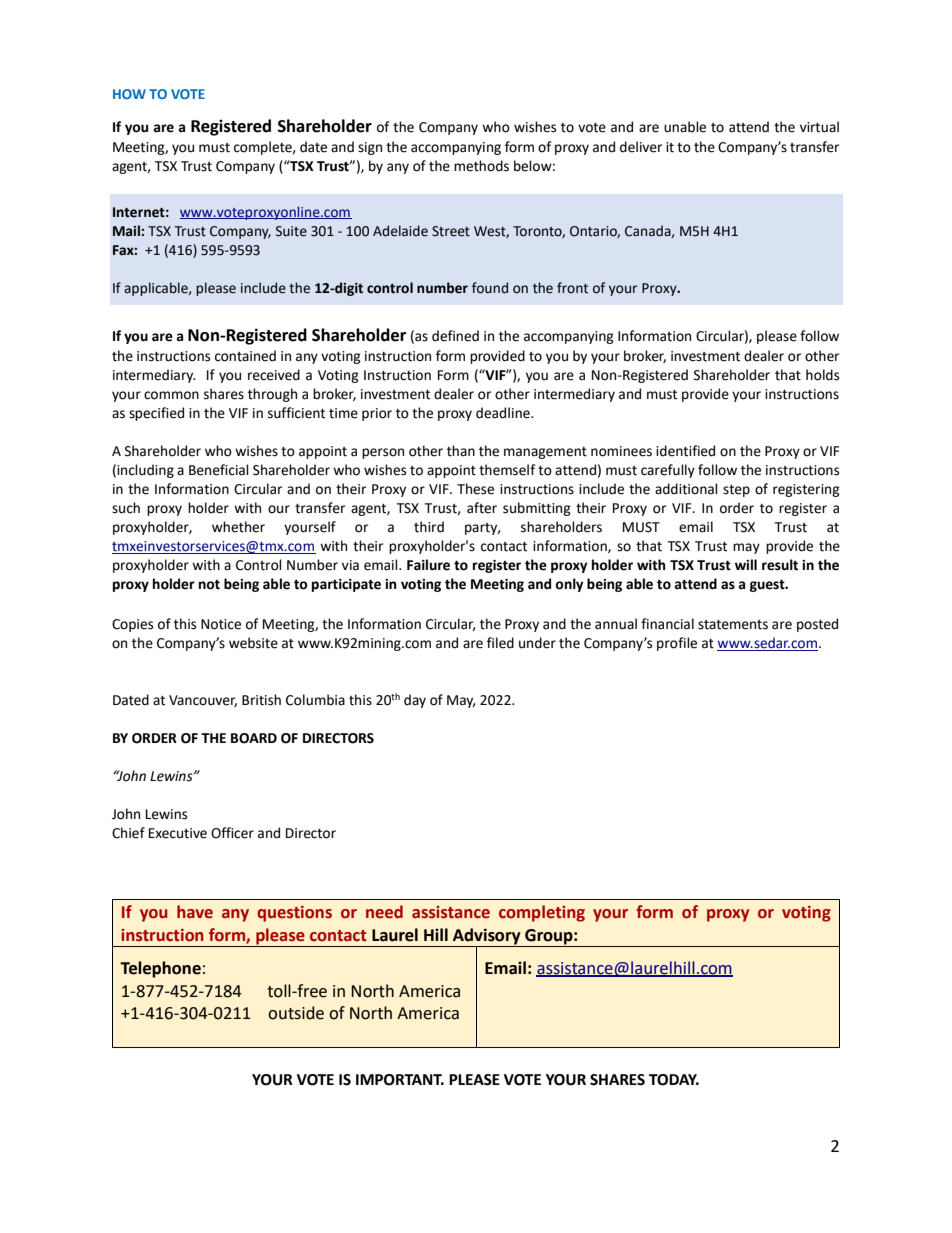  Describe the element at coordinates (819, 127) in the page. I see `virtual` at that location.
